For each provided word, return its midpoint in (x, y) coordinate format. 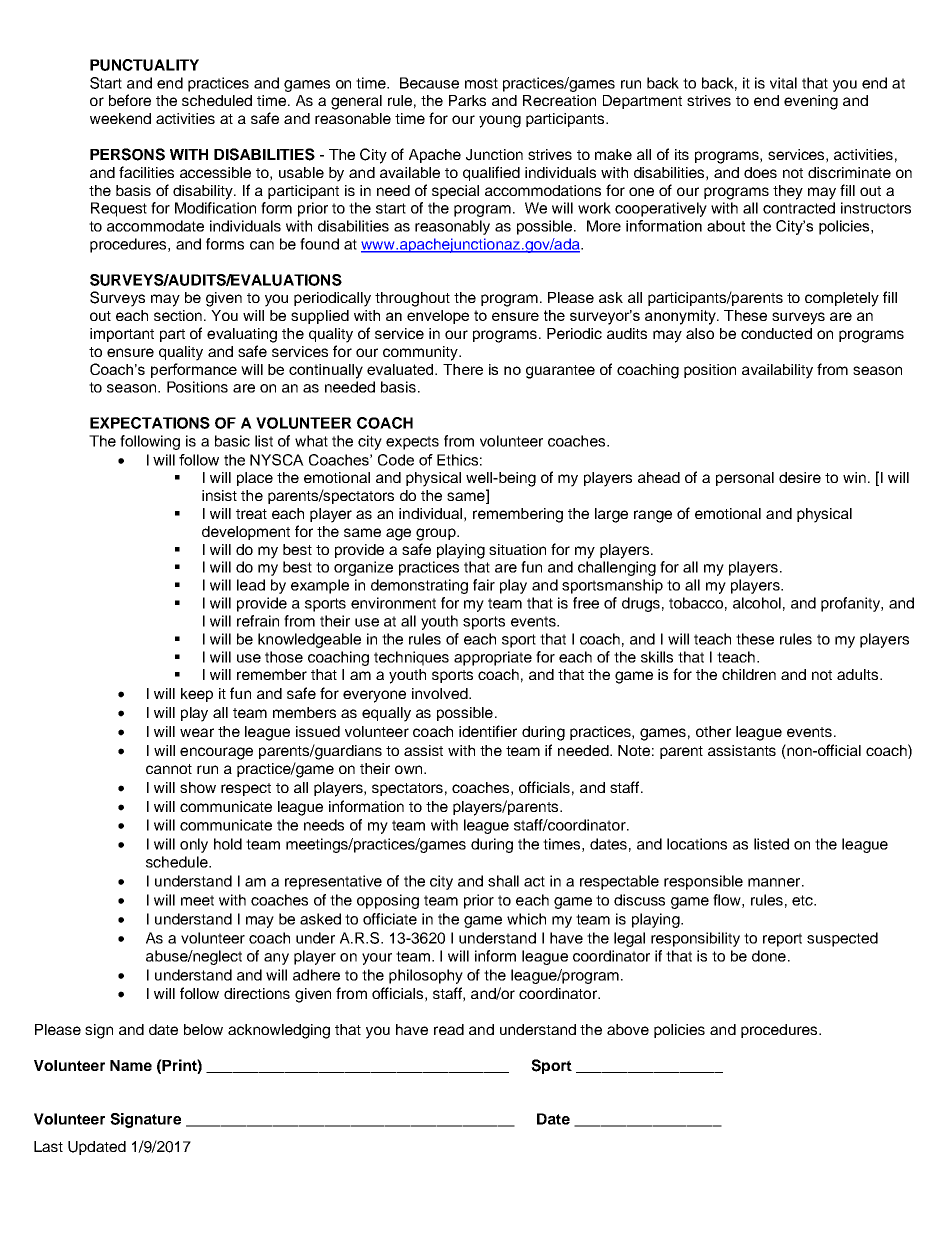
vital (783, 83)
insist (219, 495)
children (749, 674)
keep (197, 695)
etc (804, 900)
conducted (776, 333)
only (194, 845)
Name (131, 1065)
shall (503, 881)
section (178, 315)
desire (800, 477)
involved (441, 693)
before (130, 100)
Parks (467, 100)
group (437, 534)
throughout (412, 299)
